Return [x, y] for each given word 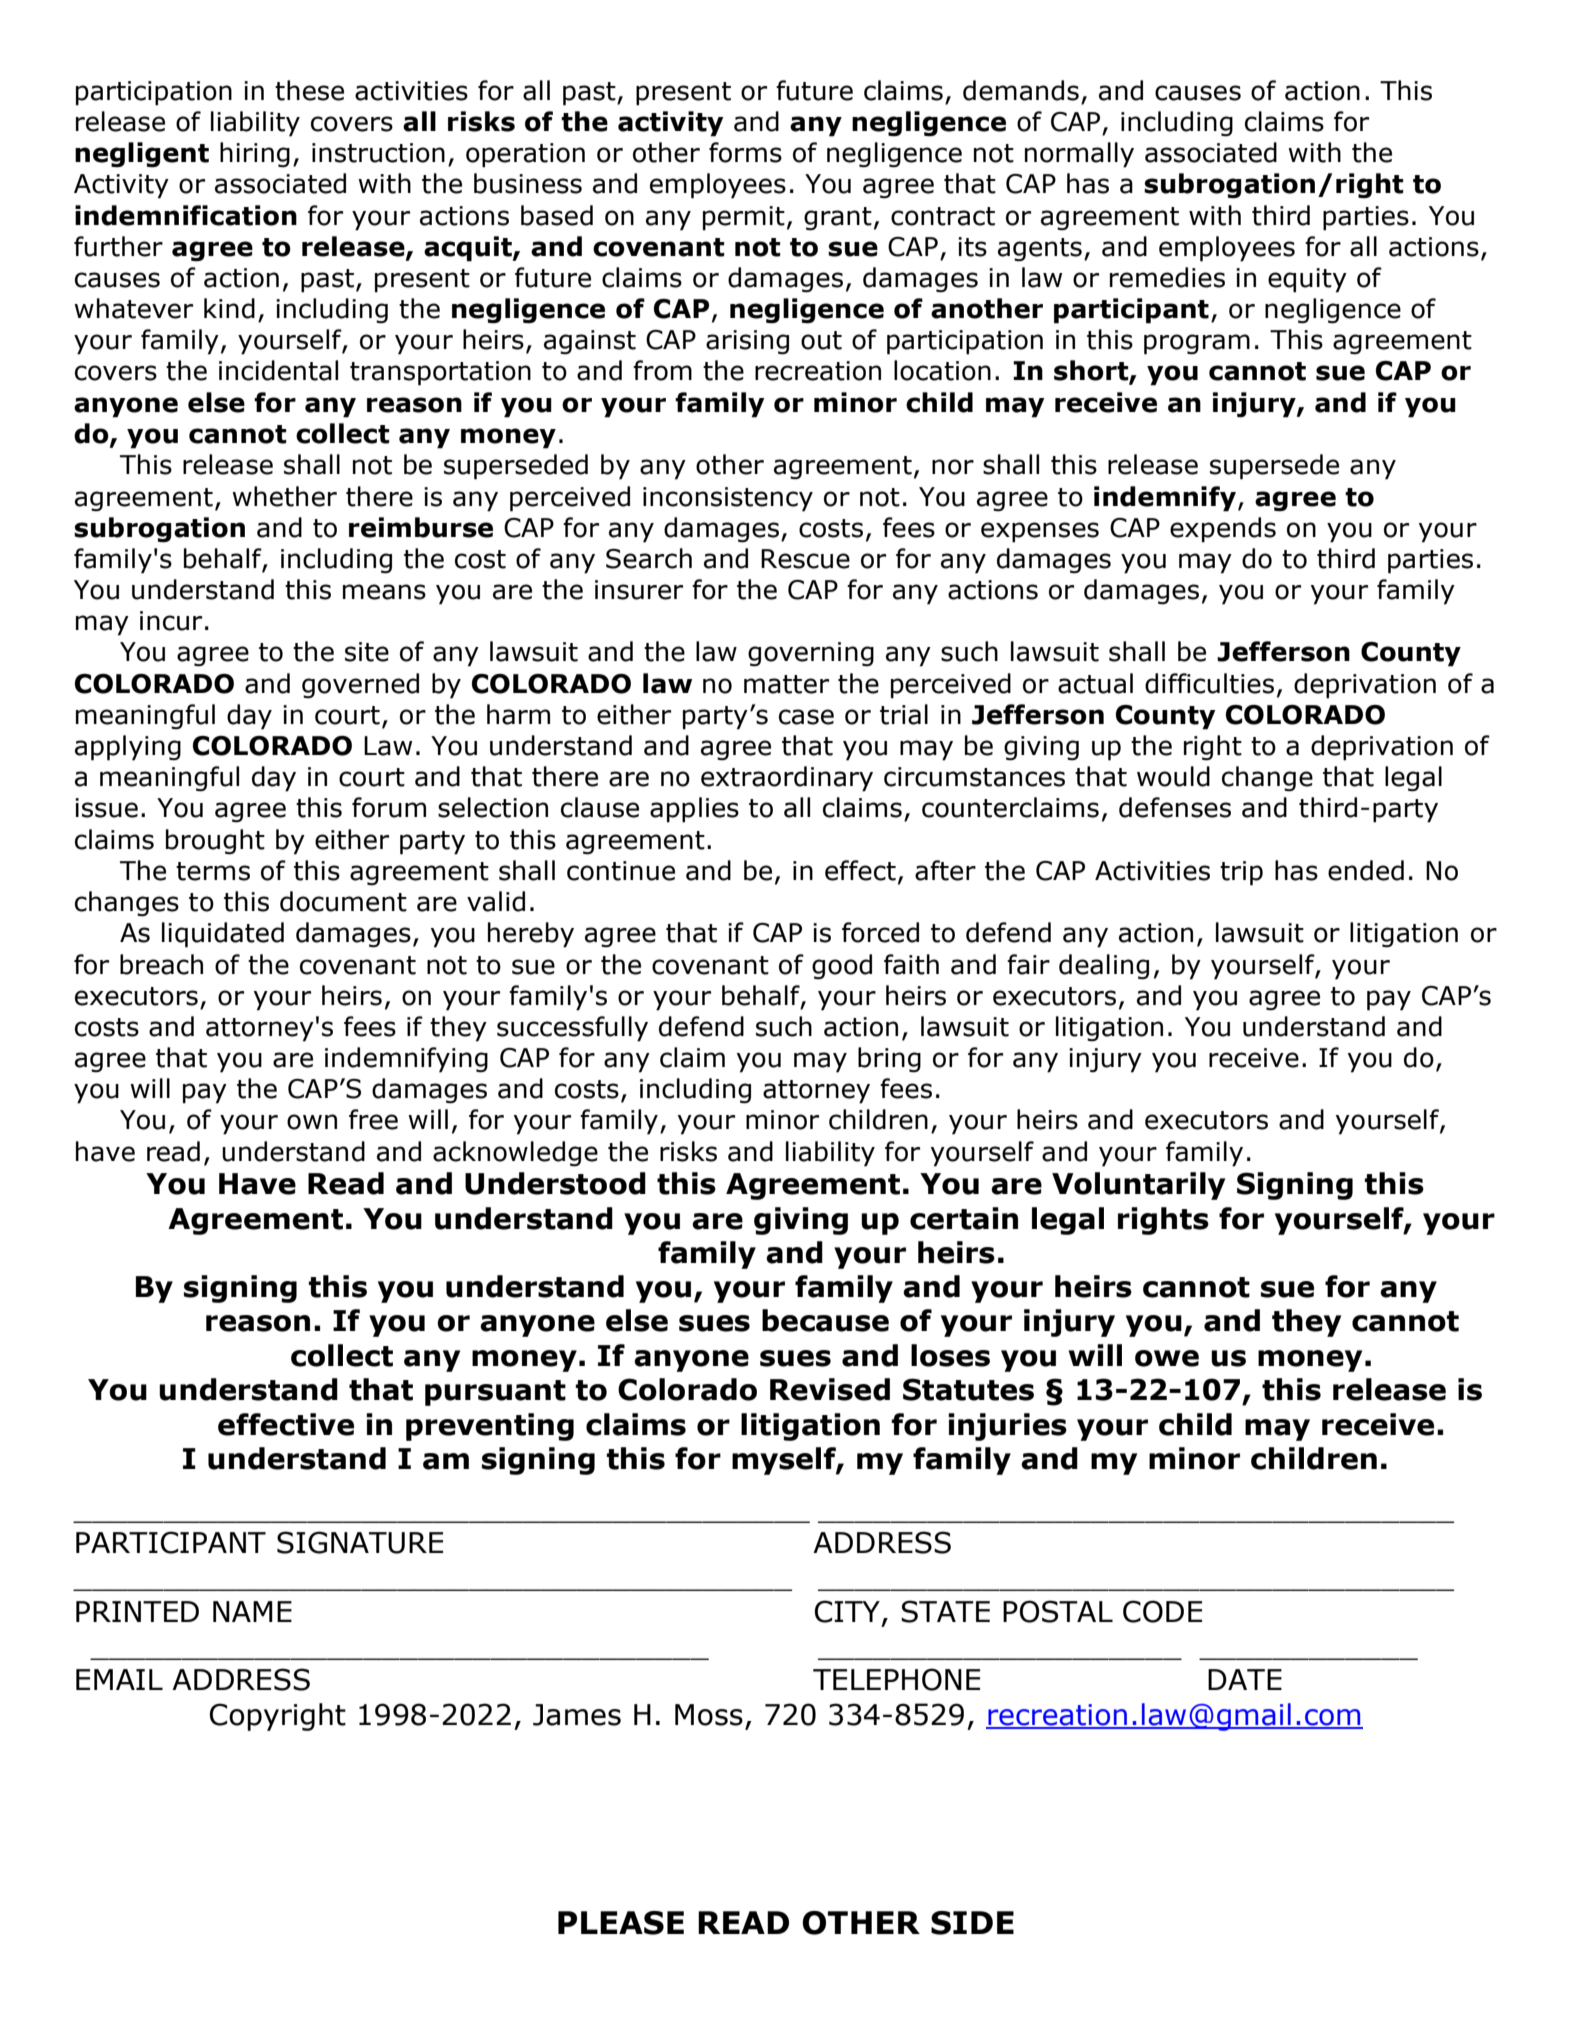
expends [1223, 530]
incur [171, 621]
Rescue [805, 559]
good [842, 967]
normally [1079, 155]
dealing [1104, 967]
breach [161, 964]
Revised [830, 1389]
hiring [255, 155]
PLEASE [621, 1923]
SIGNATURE [360, 1542]
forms [745, 152]
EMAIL [119, 1679]
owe [1167, 1358]
